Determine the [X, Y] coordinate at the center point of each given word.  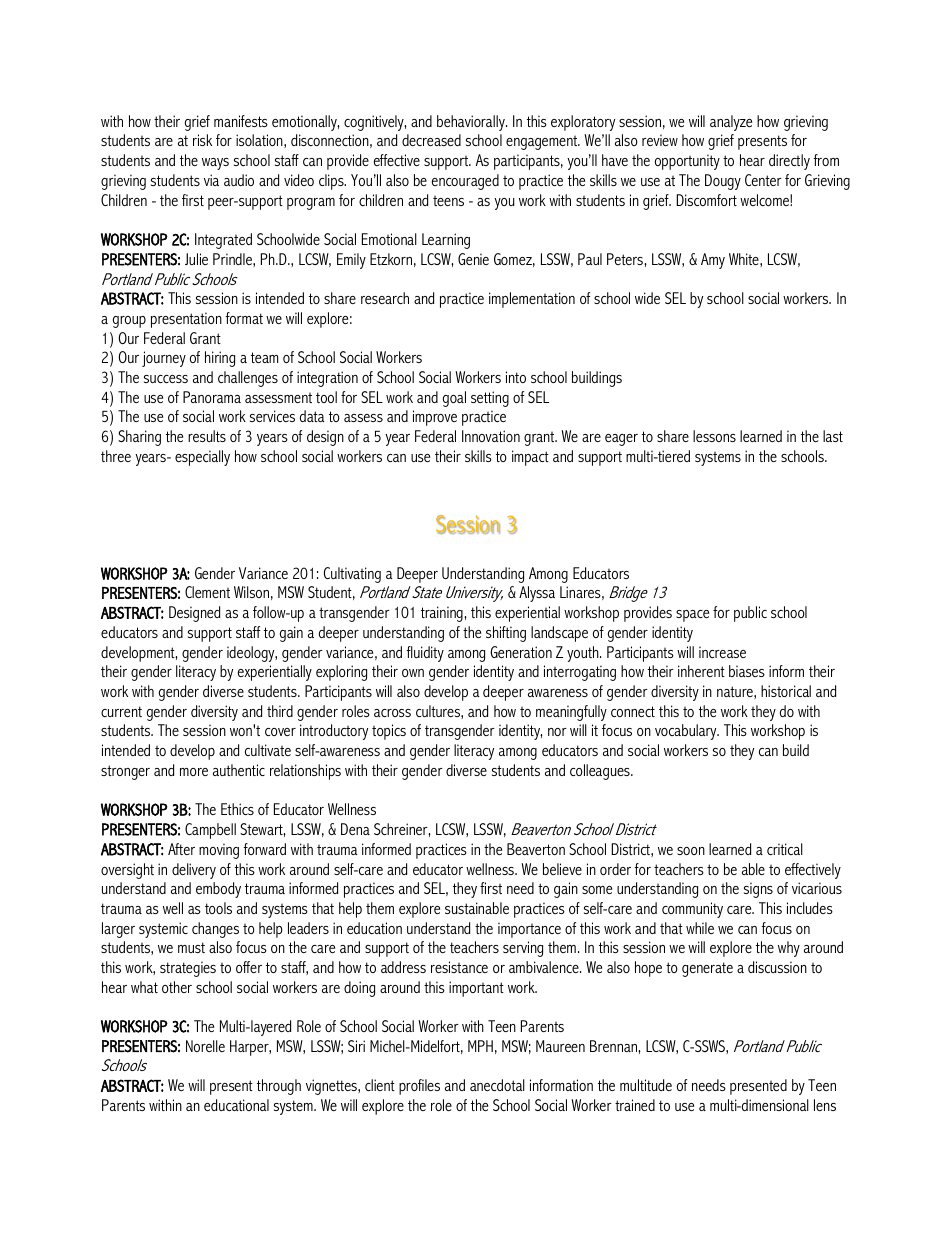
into [516, 377]
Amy [713, 261]
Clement [207, 592]
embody [218, 890]
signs [758, 890]
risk [202, 140]
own [413, 673]
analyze [731, 123]
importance [529, 930]
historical [786, 691]
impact [530, 458]
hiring [220, 359]
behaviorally [472, 123]
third [280, 711]
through [279, 1087]
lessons [714, 436]
